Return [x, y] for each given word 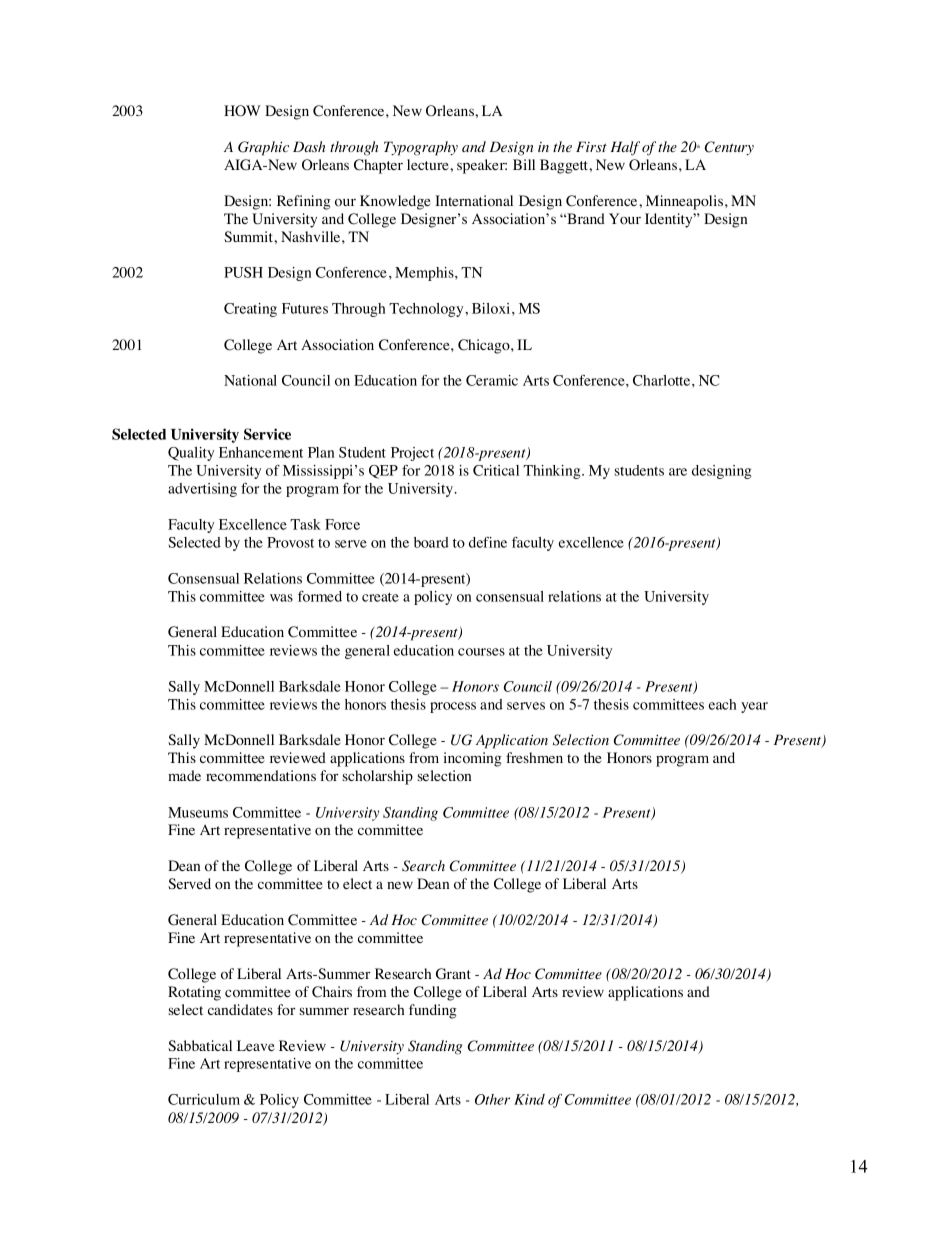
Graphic [263, 148]
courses [481, 652]
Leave [256, 1045]
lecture [429, 164]
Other [492, 1099]
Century [729, 148]
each [722, 704]
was [281, 598]
